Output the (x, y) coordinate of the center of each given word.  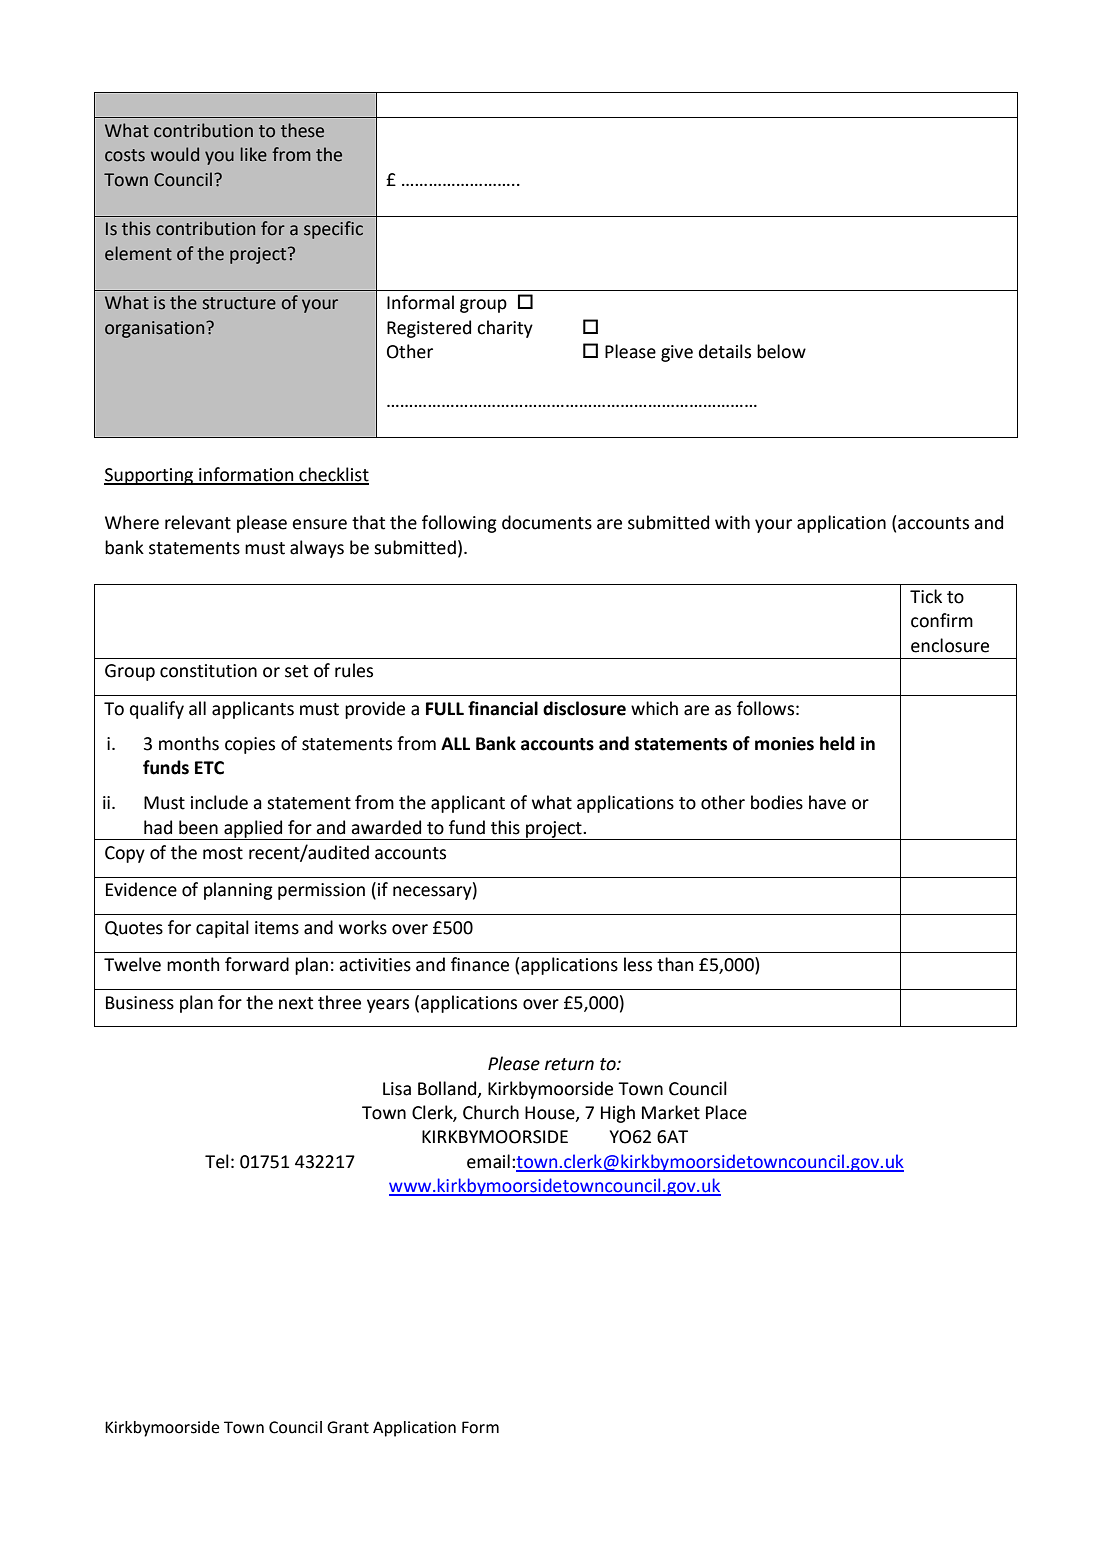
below (781, 351)
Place (726, 1112)
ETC (209, 768)
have (827, 802)
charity (505, 329)
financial (503, 708)
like (253, 154)
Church (491, 1112)
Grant (348, 1427)
